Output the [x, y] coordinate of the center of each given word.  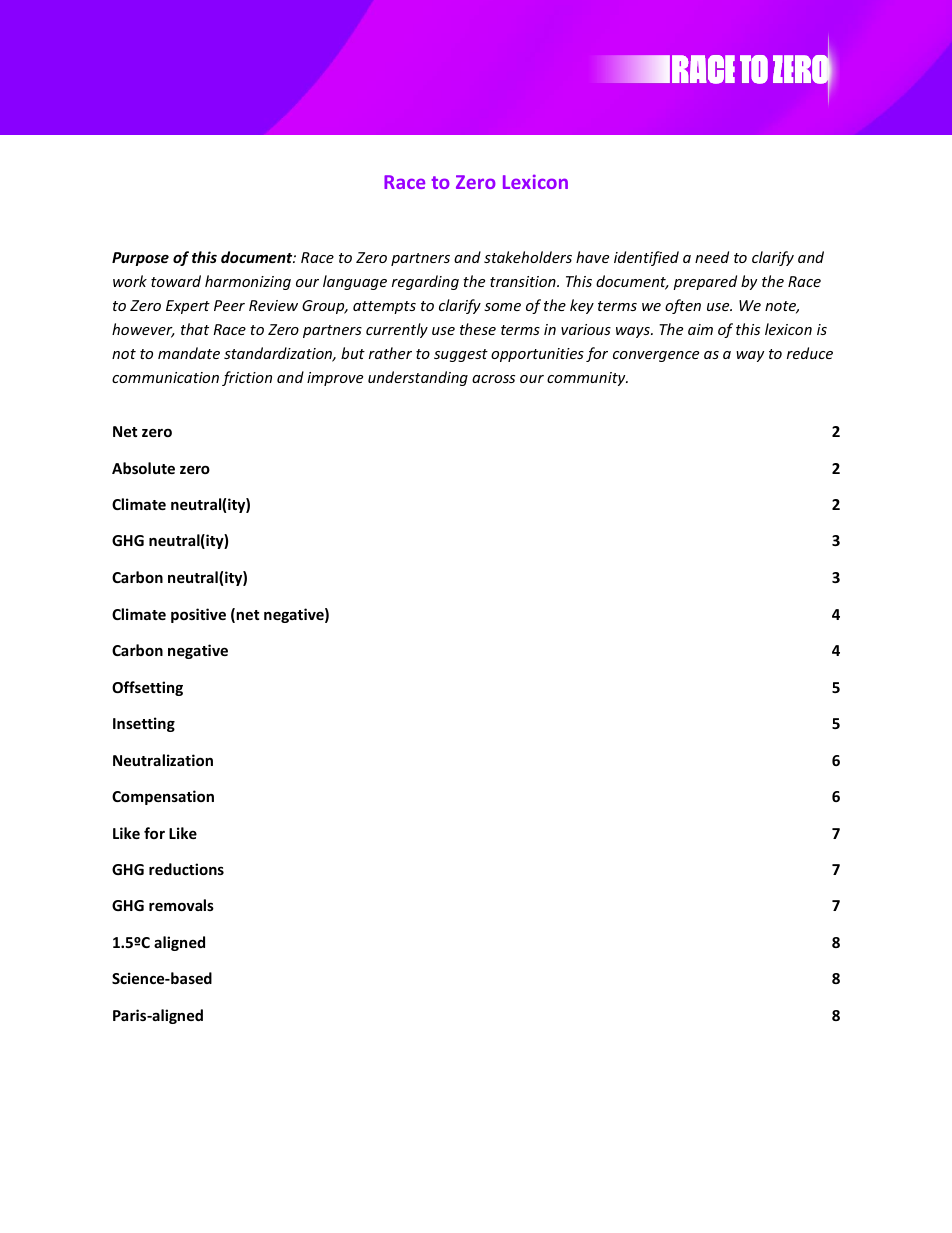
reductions [186, 869]
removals [181, 905]
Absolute [143, 468]
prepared [705, 282]
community [587, 379]
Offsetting [147, 688]
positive [198, 615]
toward [176, 281]
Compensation [163, 797]
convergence [656, 356]
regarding [425, 282]
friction [247, 378]
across [493, 379]
